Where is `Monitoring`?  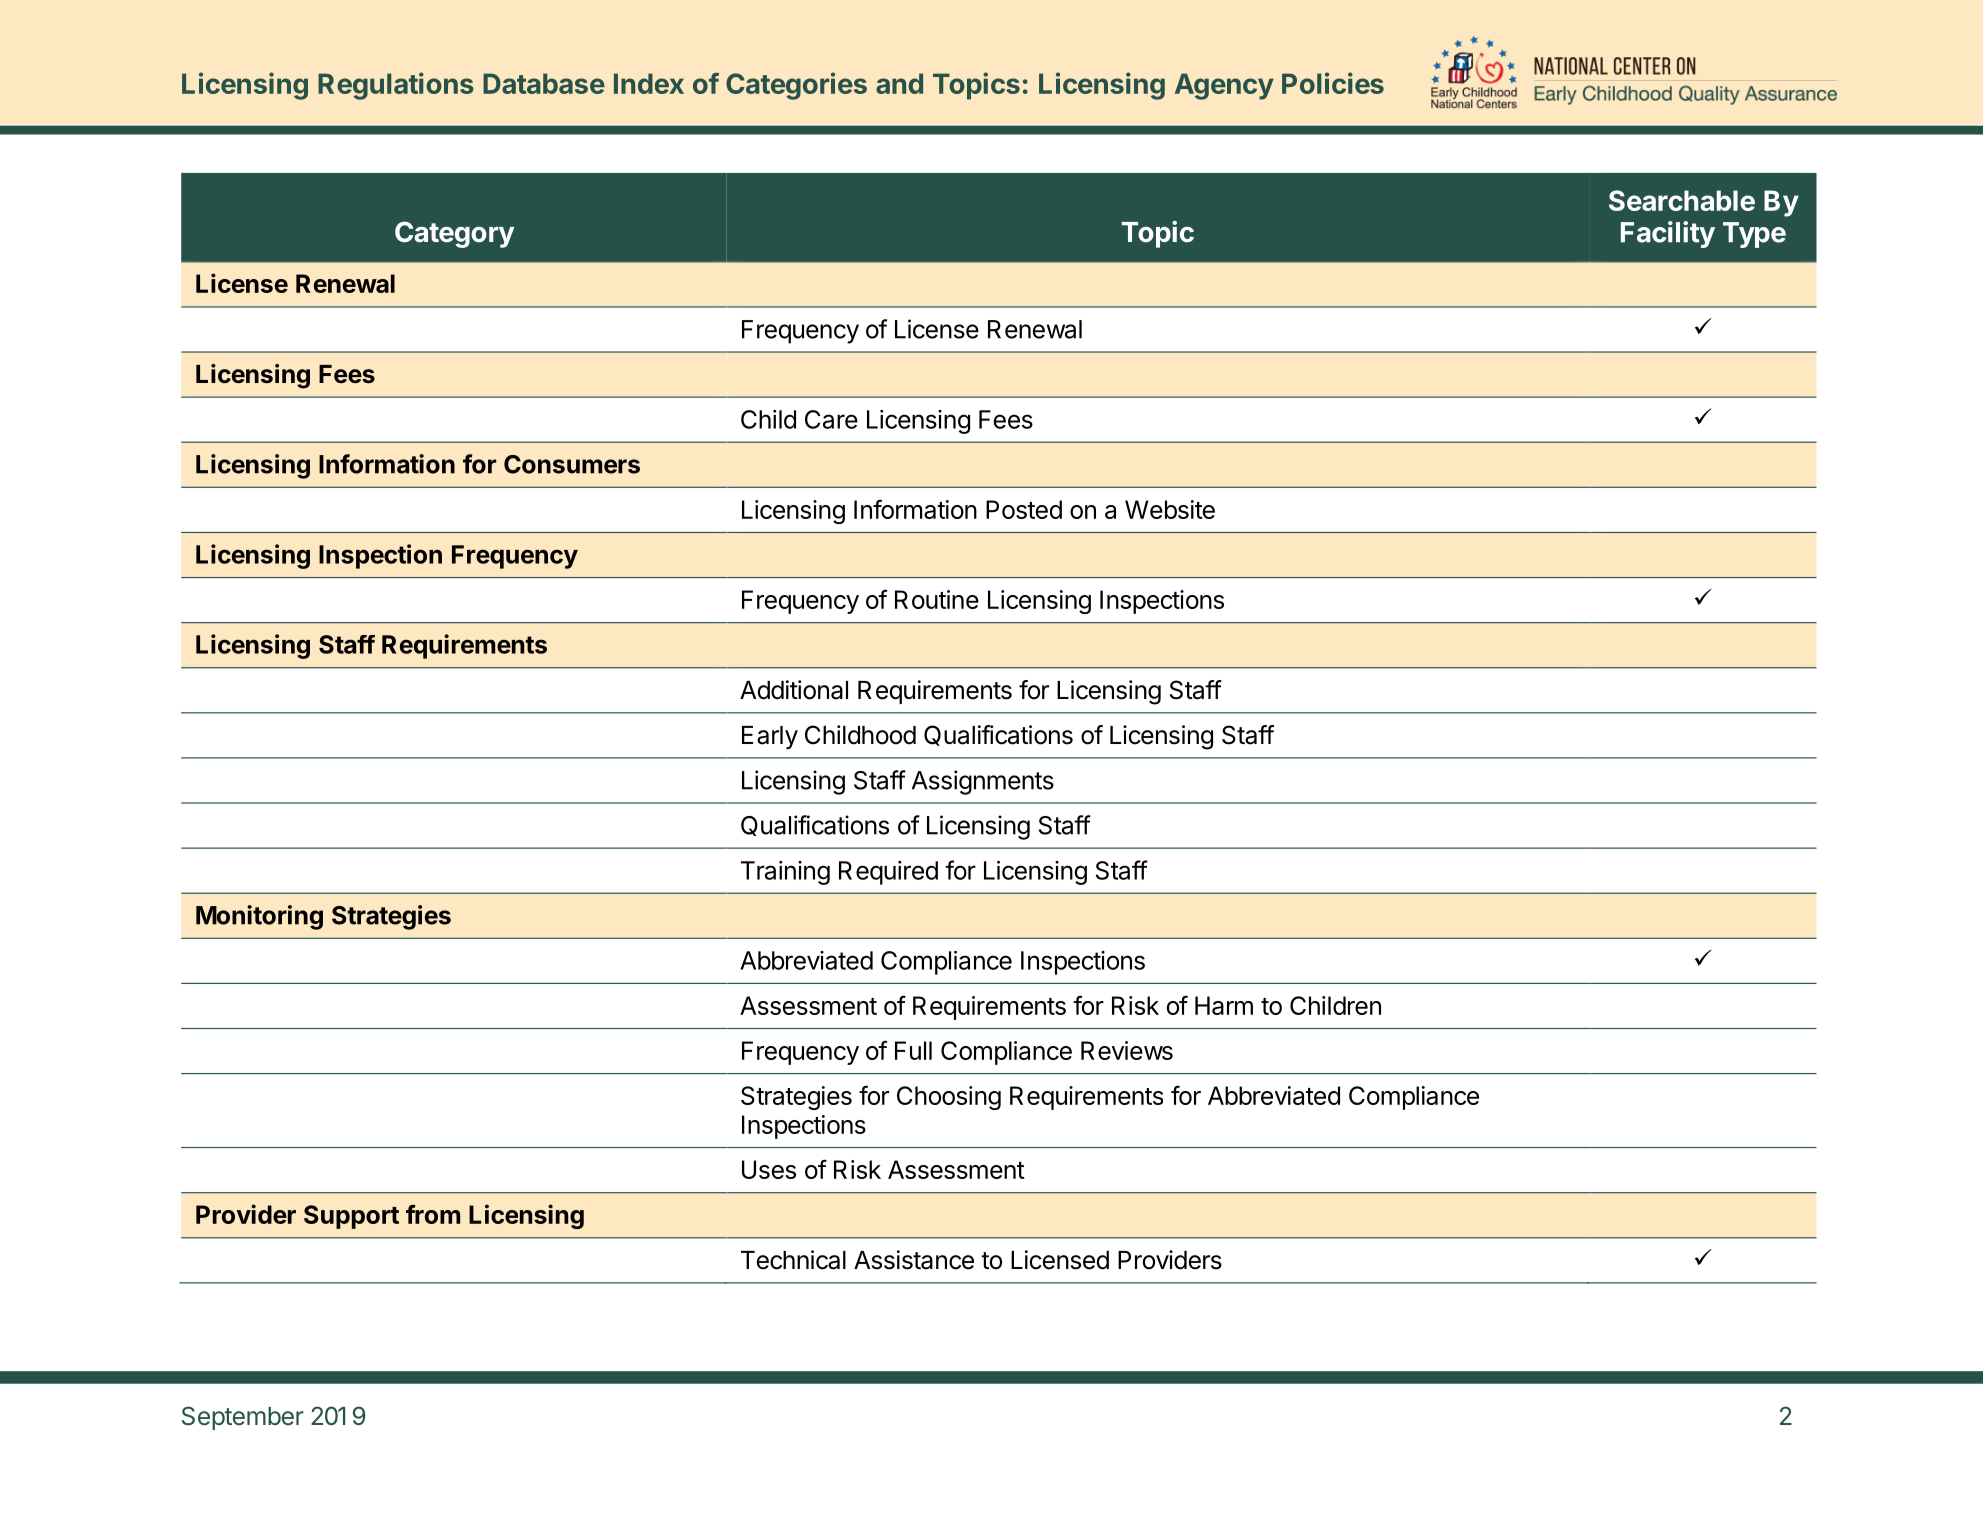 Monitoring is located at coordinates (259, 917).
